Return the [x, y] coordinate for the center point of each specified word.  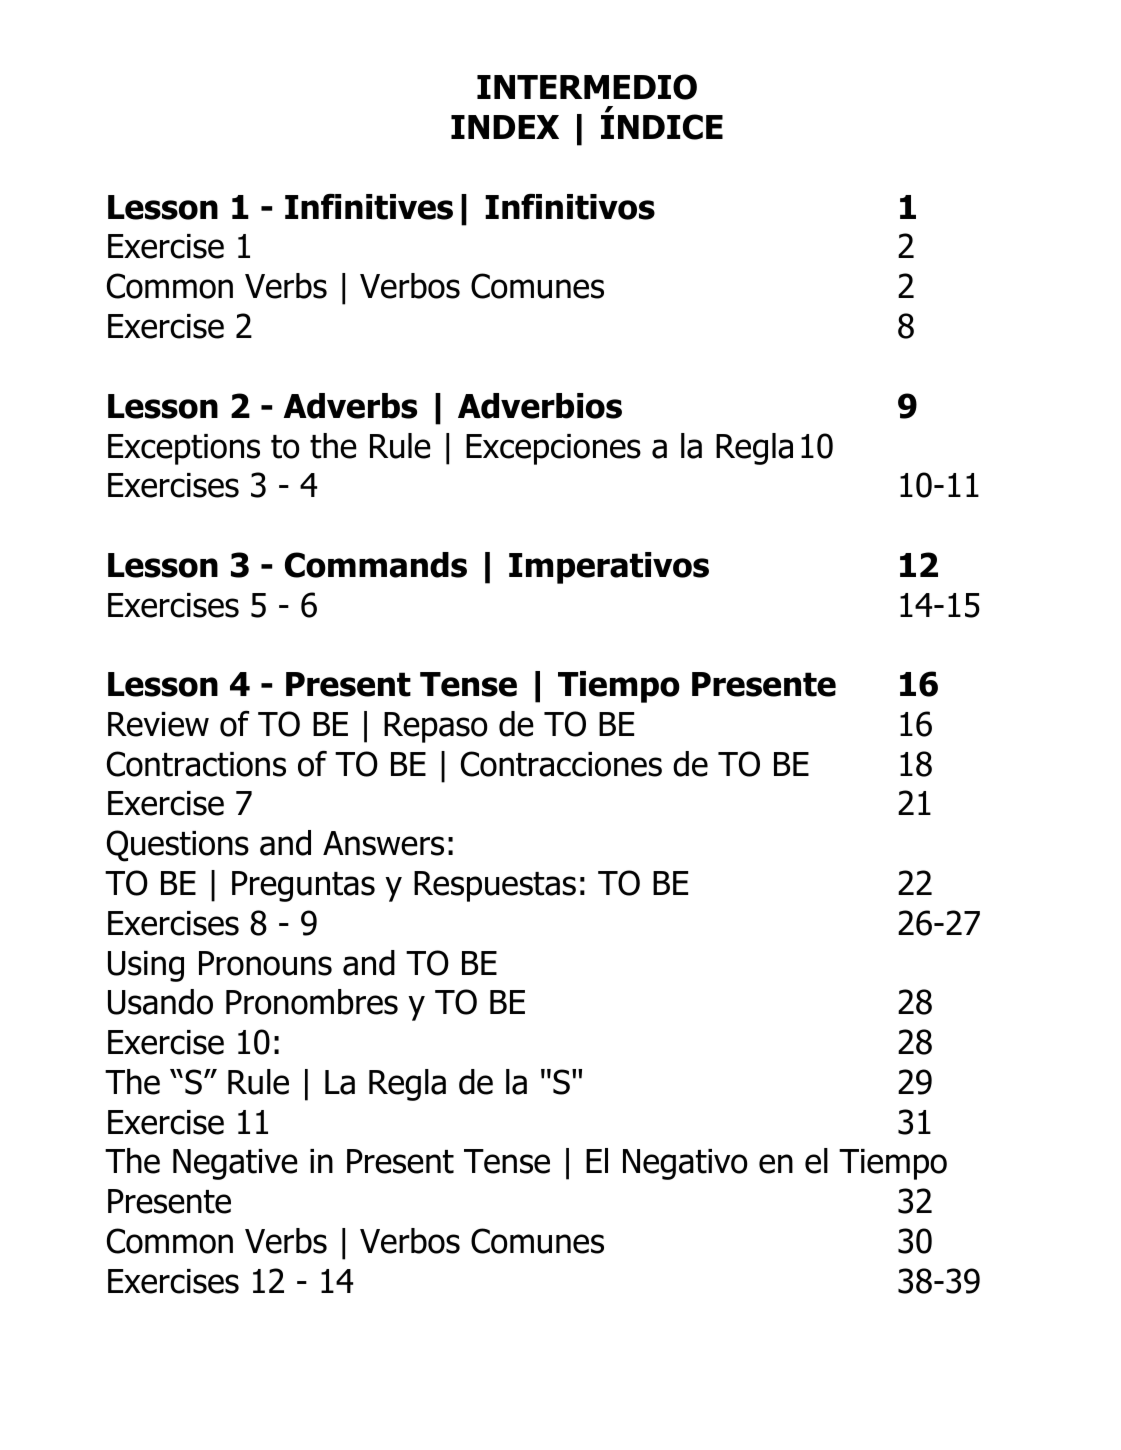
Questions [178, 846]
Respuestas [495, 886]
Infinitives [369, 207]
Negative [235, 1164]
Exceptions [184, 449]
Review [158, 724]
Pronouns [265, 963]
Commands [376, 565]
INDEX [505, 127]
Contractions [196, 764]
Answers [383, 843]
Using [146, 966]
